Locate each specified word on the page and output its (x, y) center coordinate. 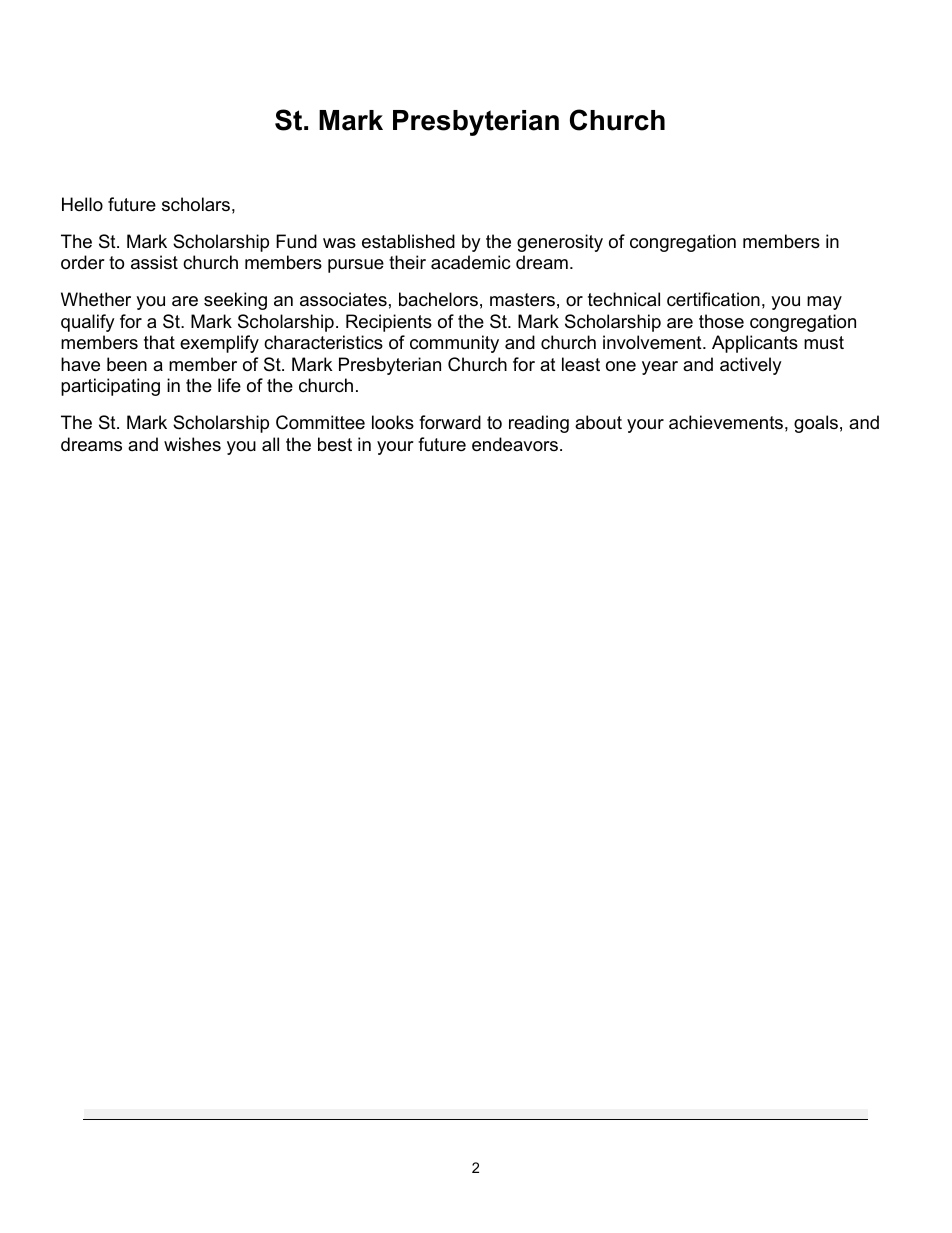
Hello (82, 204)
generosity (560, 243)
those (721, 321)
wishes (192, 444)
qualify (88, 323)
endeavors (515, 444)
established (408, 241)
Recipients (389, 323)
